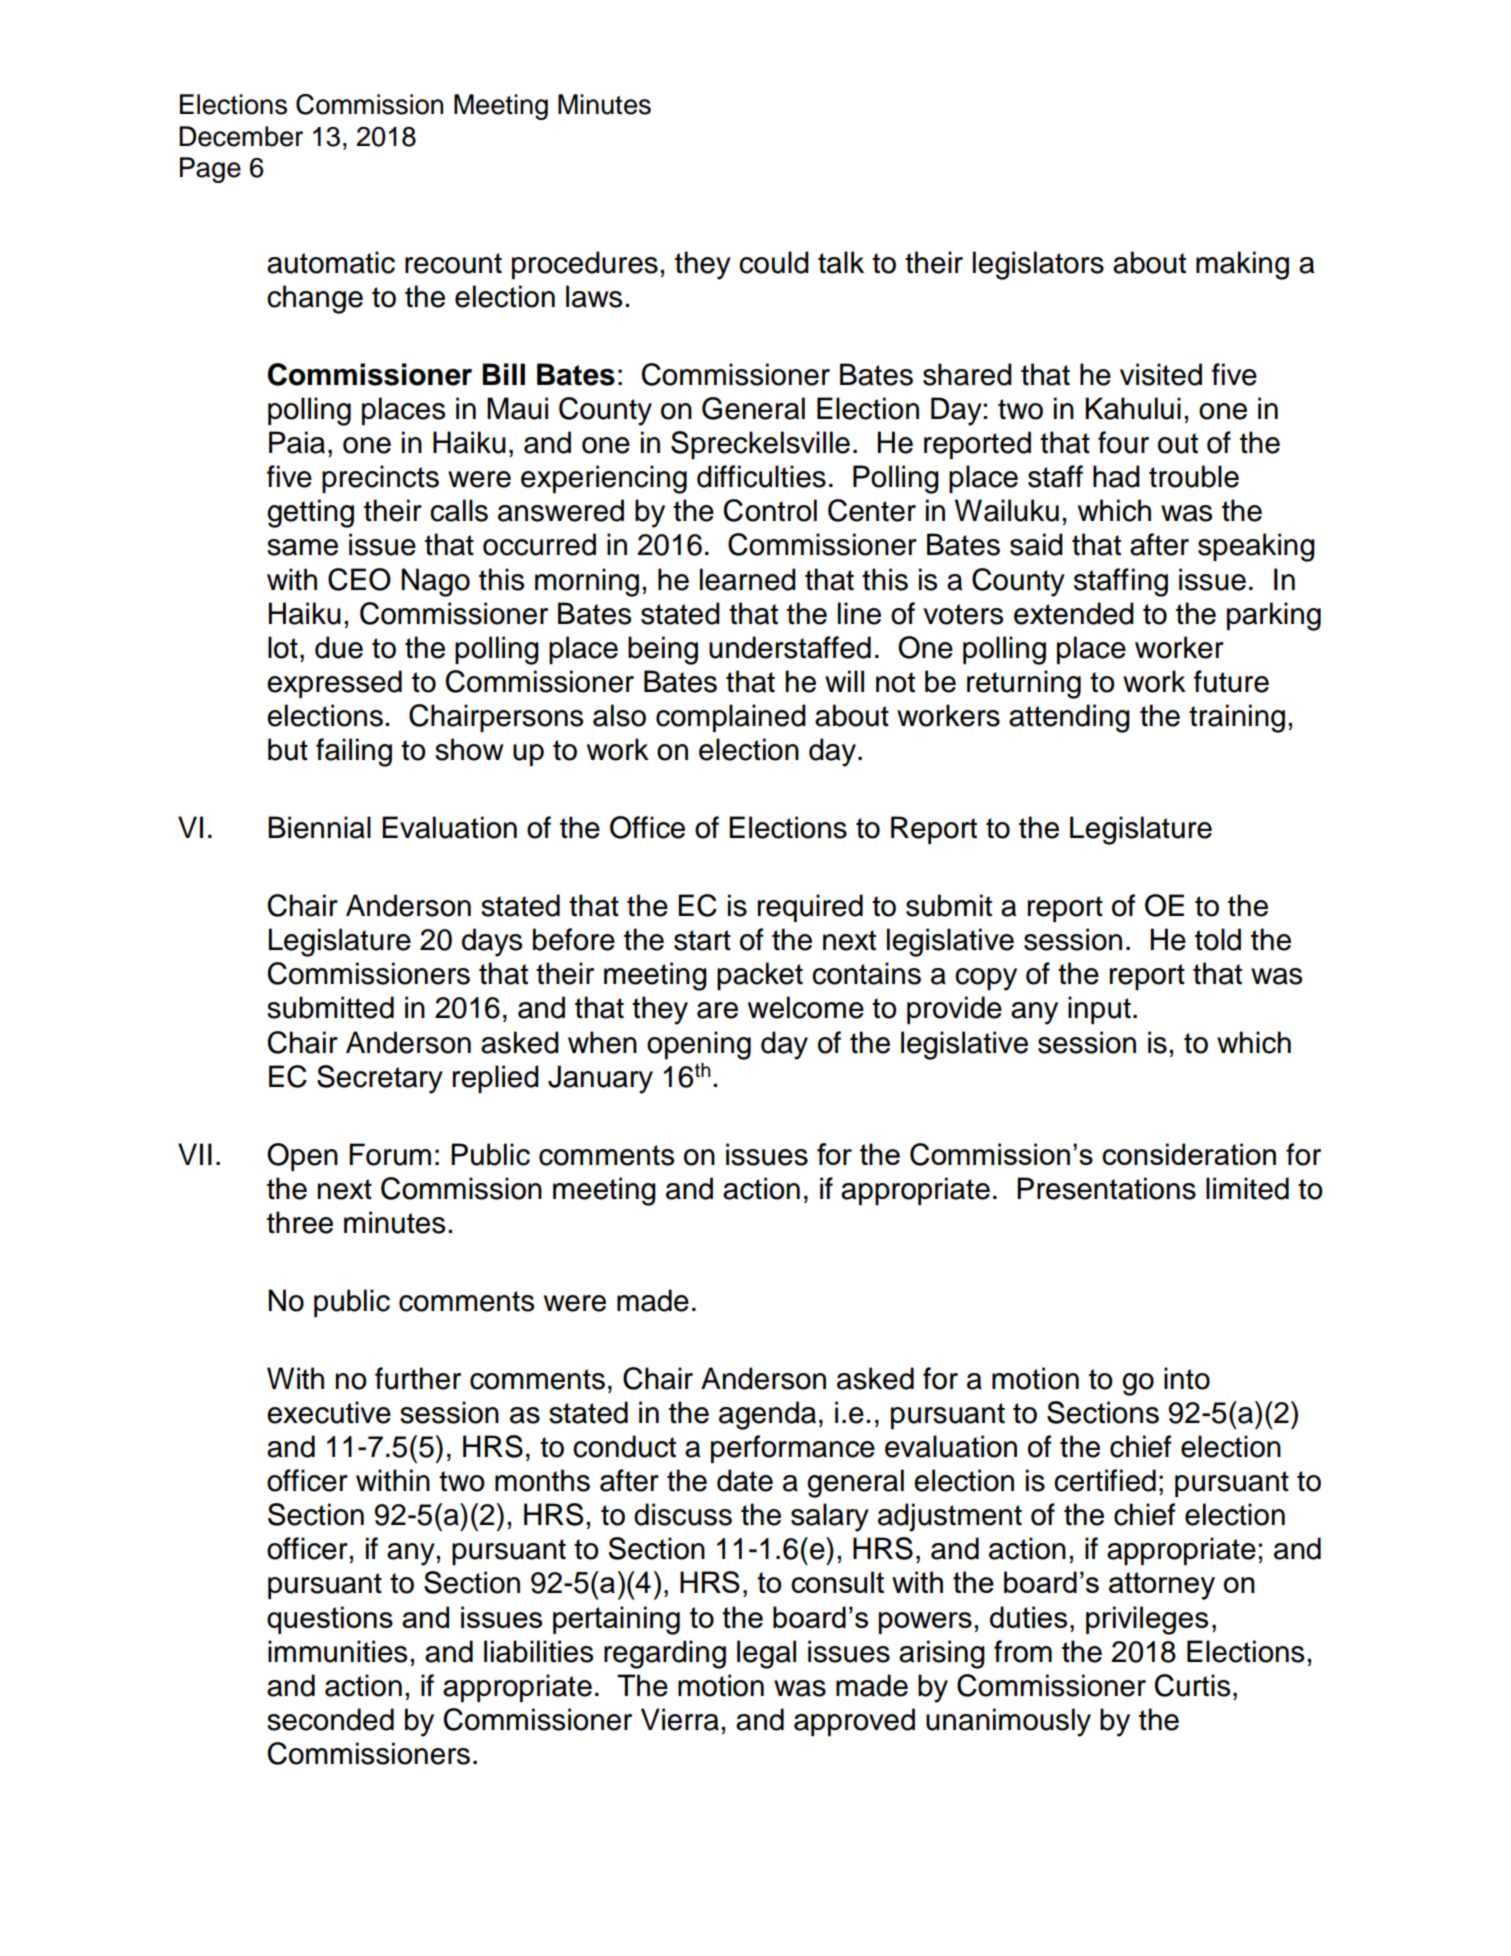  I want to click on immunities, so click(337, 1651).
